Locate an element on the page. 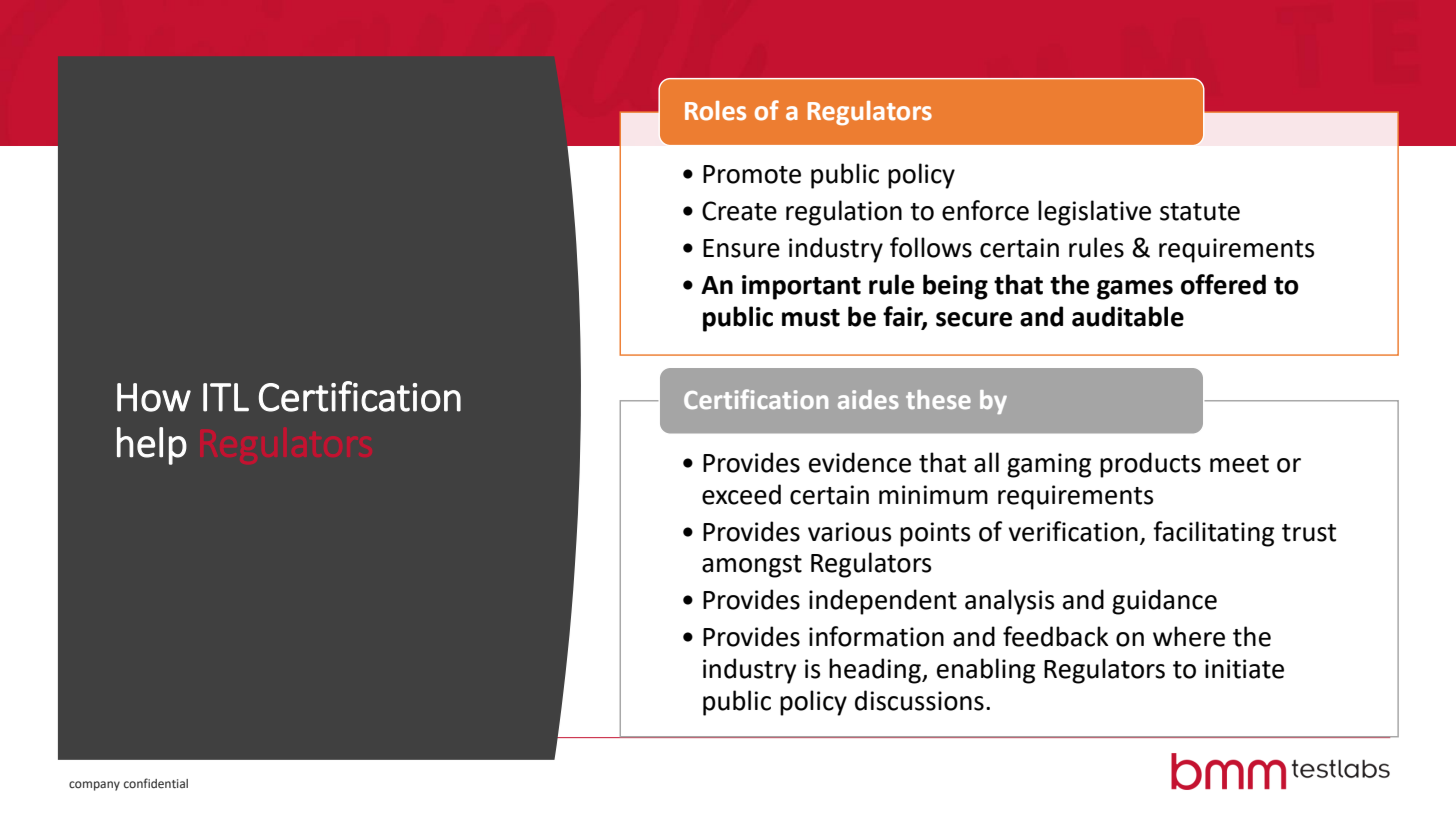 The image size is (1456, 819). amongst is located at coordinates (752, 566).
